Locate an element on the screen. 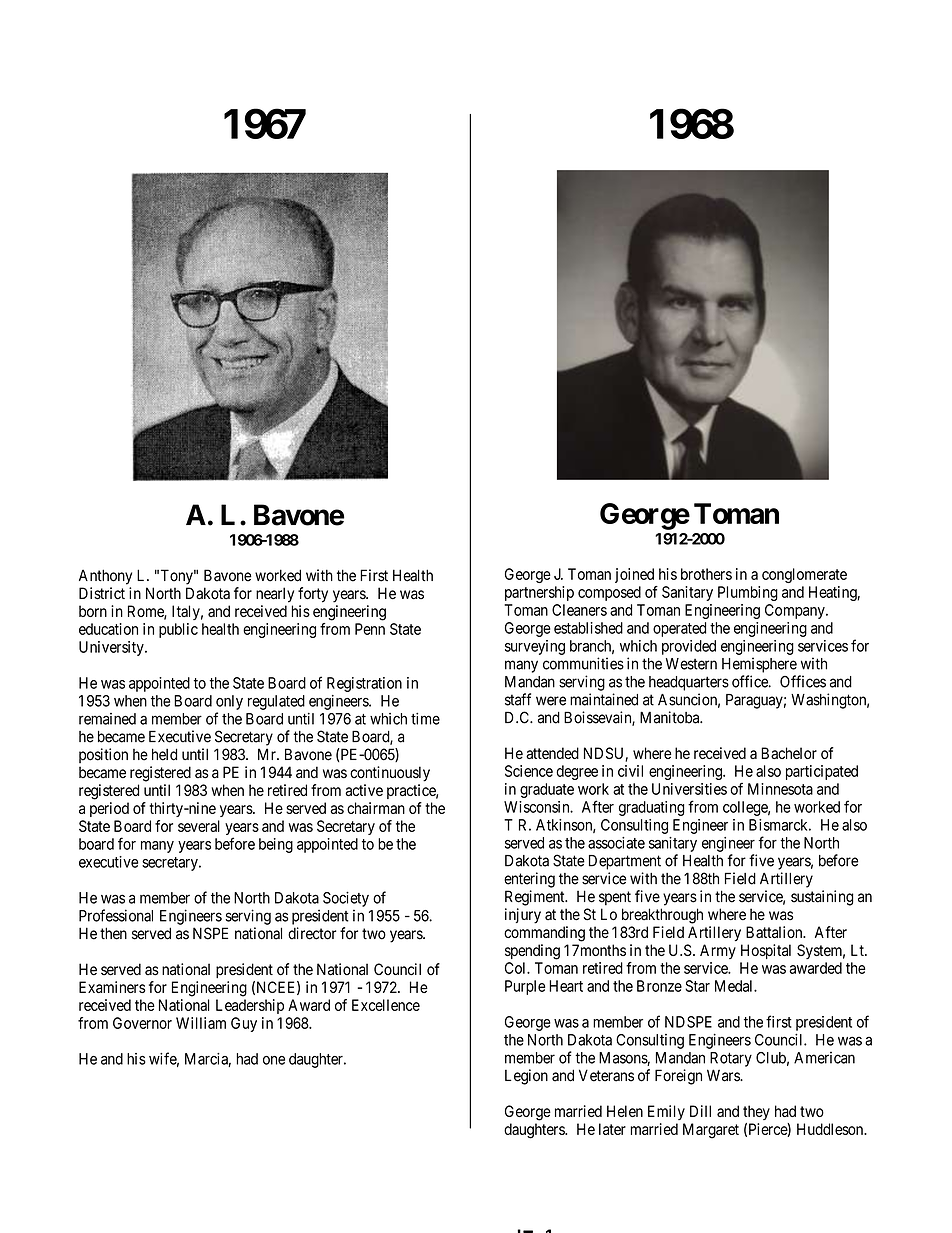 This screenshot has width=952, height=1233. Department is located at coordinates (625, 862).
